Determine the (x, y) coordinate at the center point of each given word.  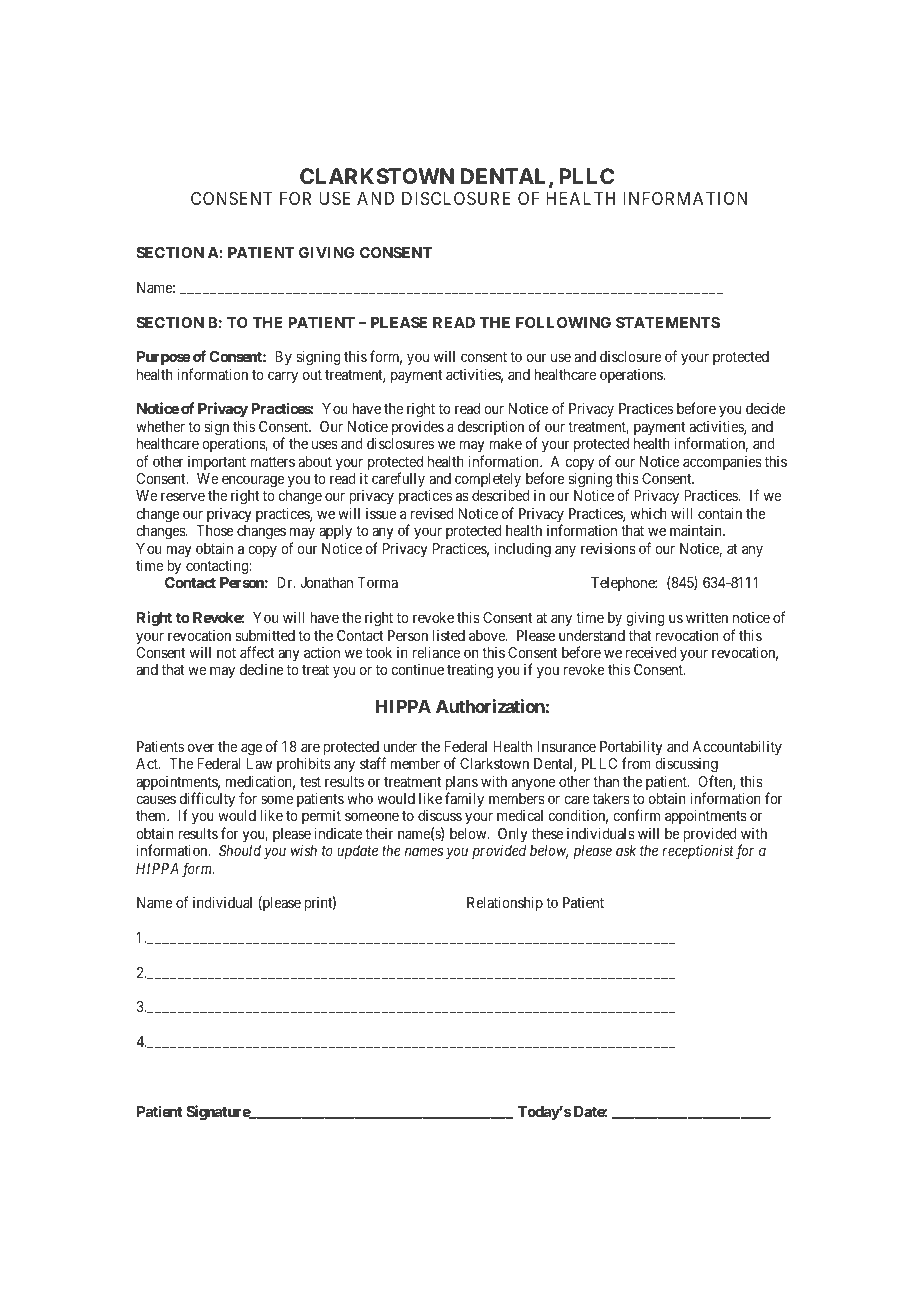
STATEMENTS (668, 322)
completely (488, 480)
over (201, 747)
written (707, 617)
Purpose (164, 358)
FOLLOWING (563, 322)
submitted (265, 635)
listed (449, 635)
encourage (253, 481)
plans (462, 784)
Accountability (737, 747)
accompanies (722, 463)
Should (240, 850)
